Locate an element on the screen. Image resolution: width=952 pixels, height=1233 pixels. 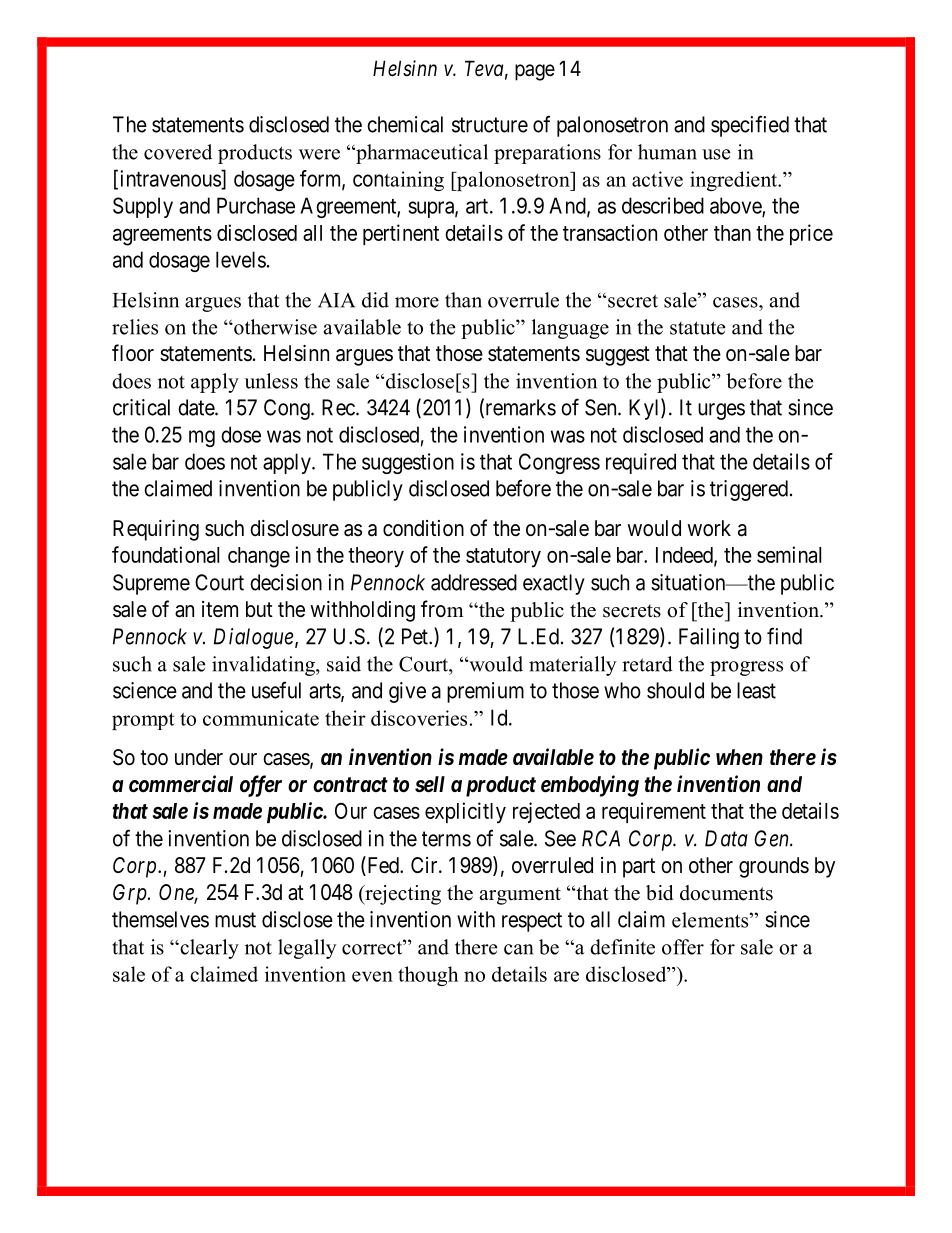
urges is located at coordinates (721, 411).
